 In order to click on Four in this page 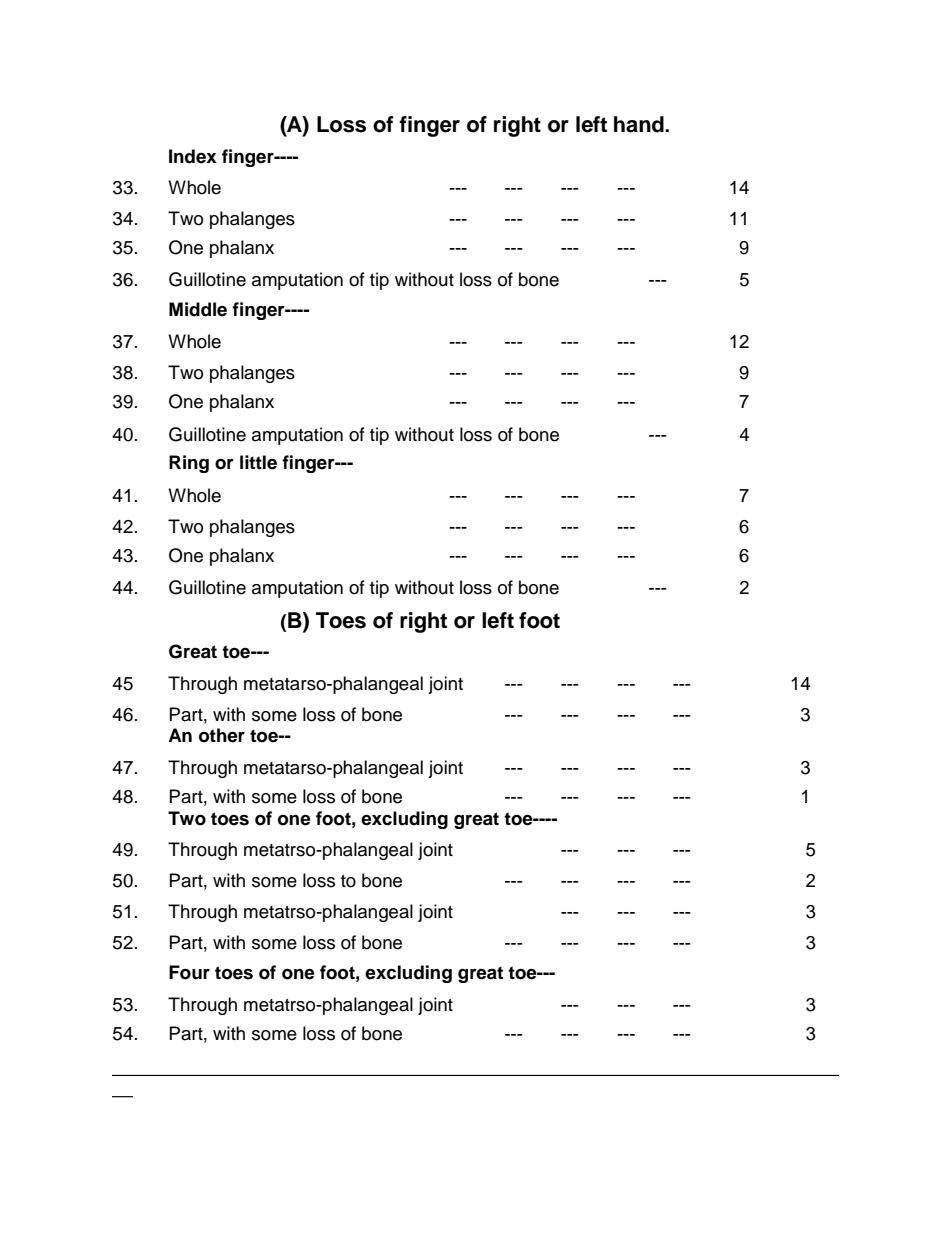, I will do `click(189, 972)`.
